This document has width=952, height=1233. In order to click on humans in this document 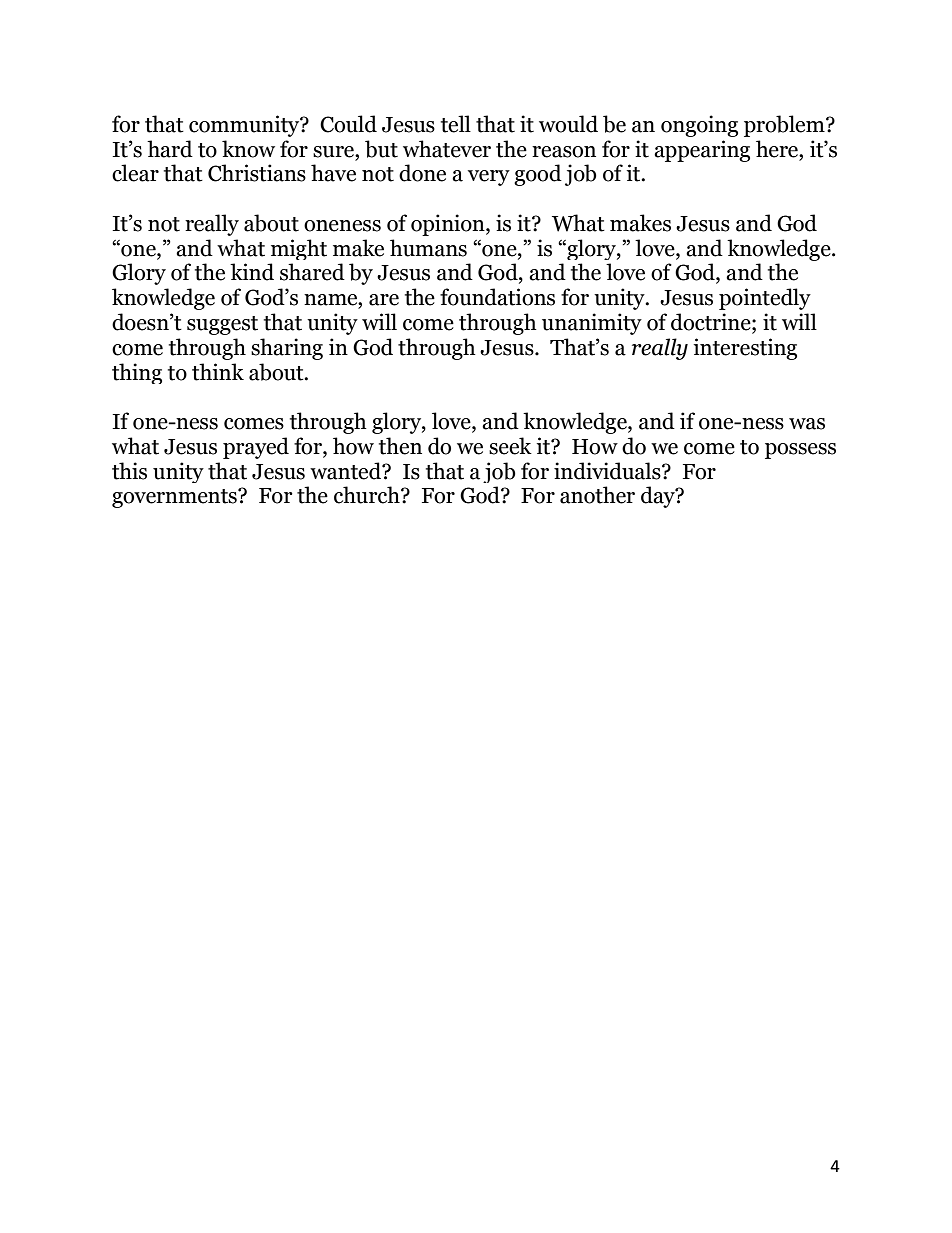, I will do `click(428, 248)`.
